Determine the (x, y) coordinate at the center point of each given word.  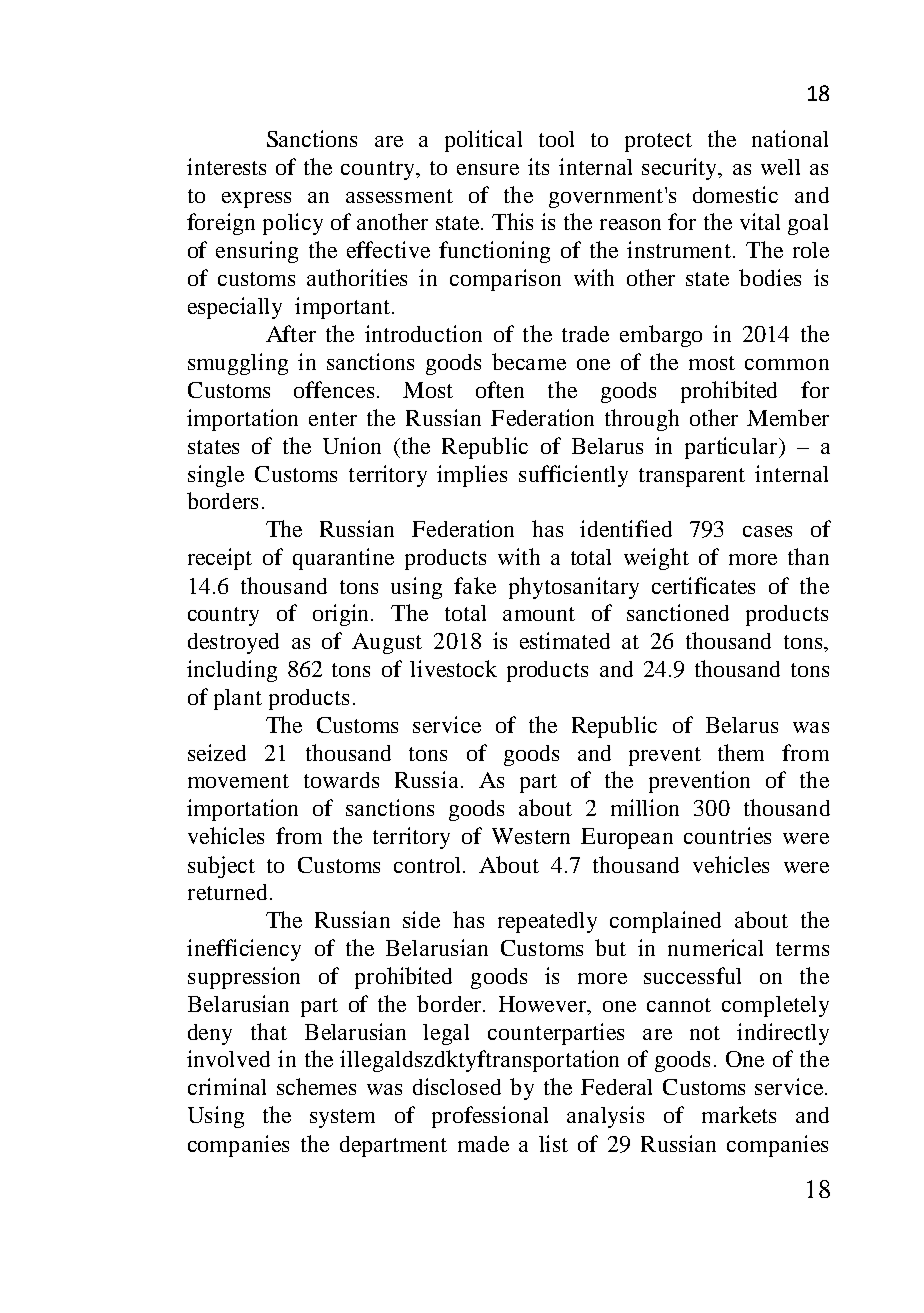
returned (227, 892)
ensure (488, 169)
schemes (316, 1086)
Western (531, 836)
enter (333, 419)
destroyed (233, 643)
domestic (735, 194)
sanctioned (678, 612)
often (500, 389)
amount (539, 614)
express (256, 200)
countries (727, 835)
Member (788, 417)
